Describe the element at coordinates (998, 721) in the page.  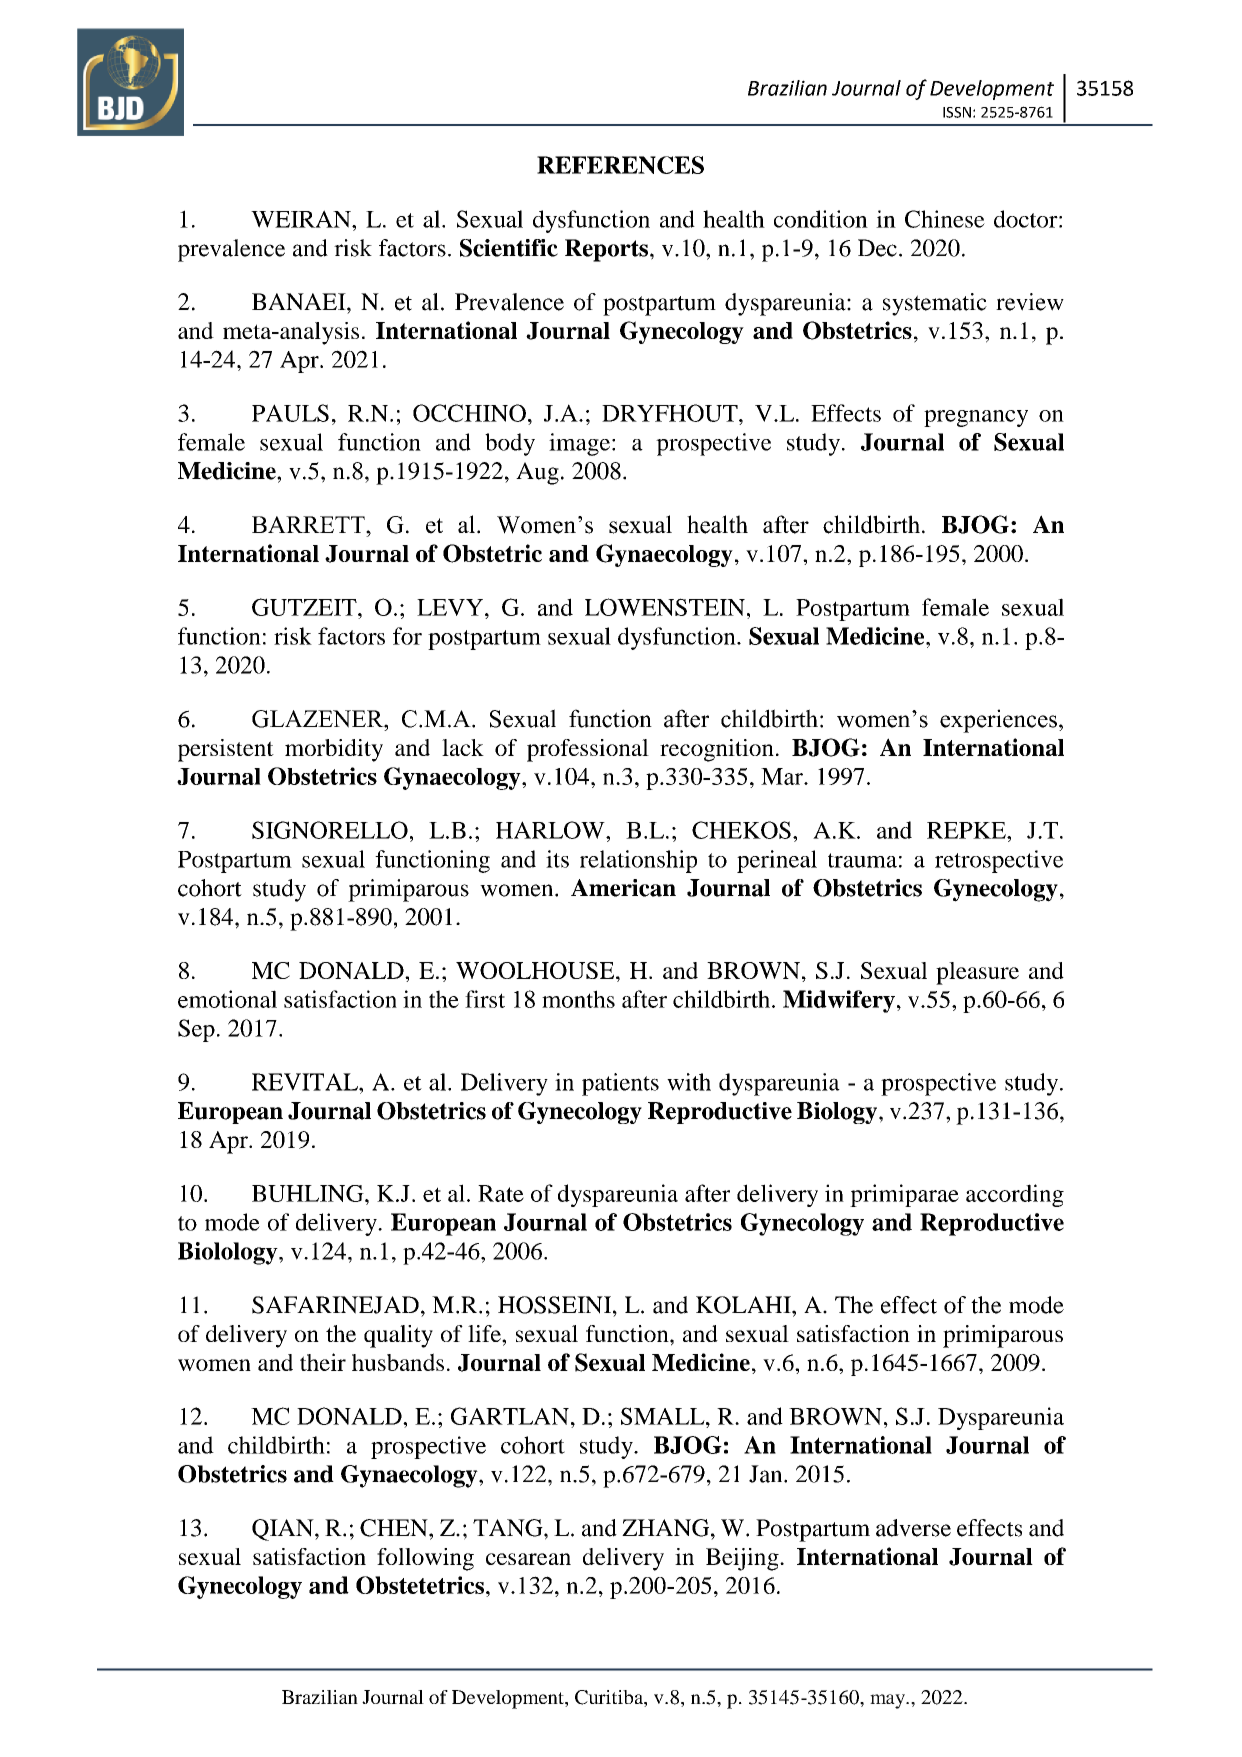
I see `experiences` at that location.
